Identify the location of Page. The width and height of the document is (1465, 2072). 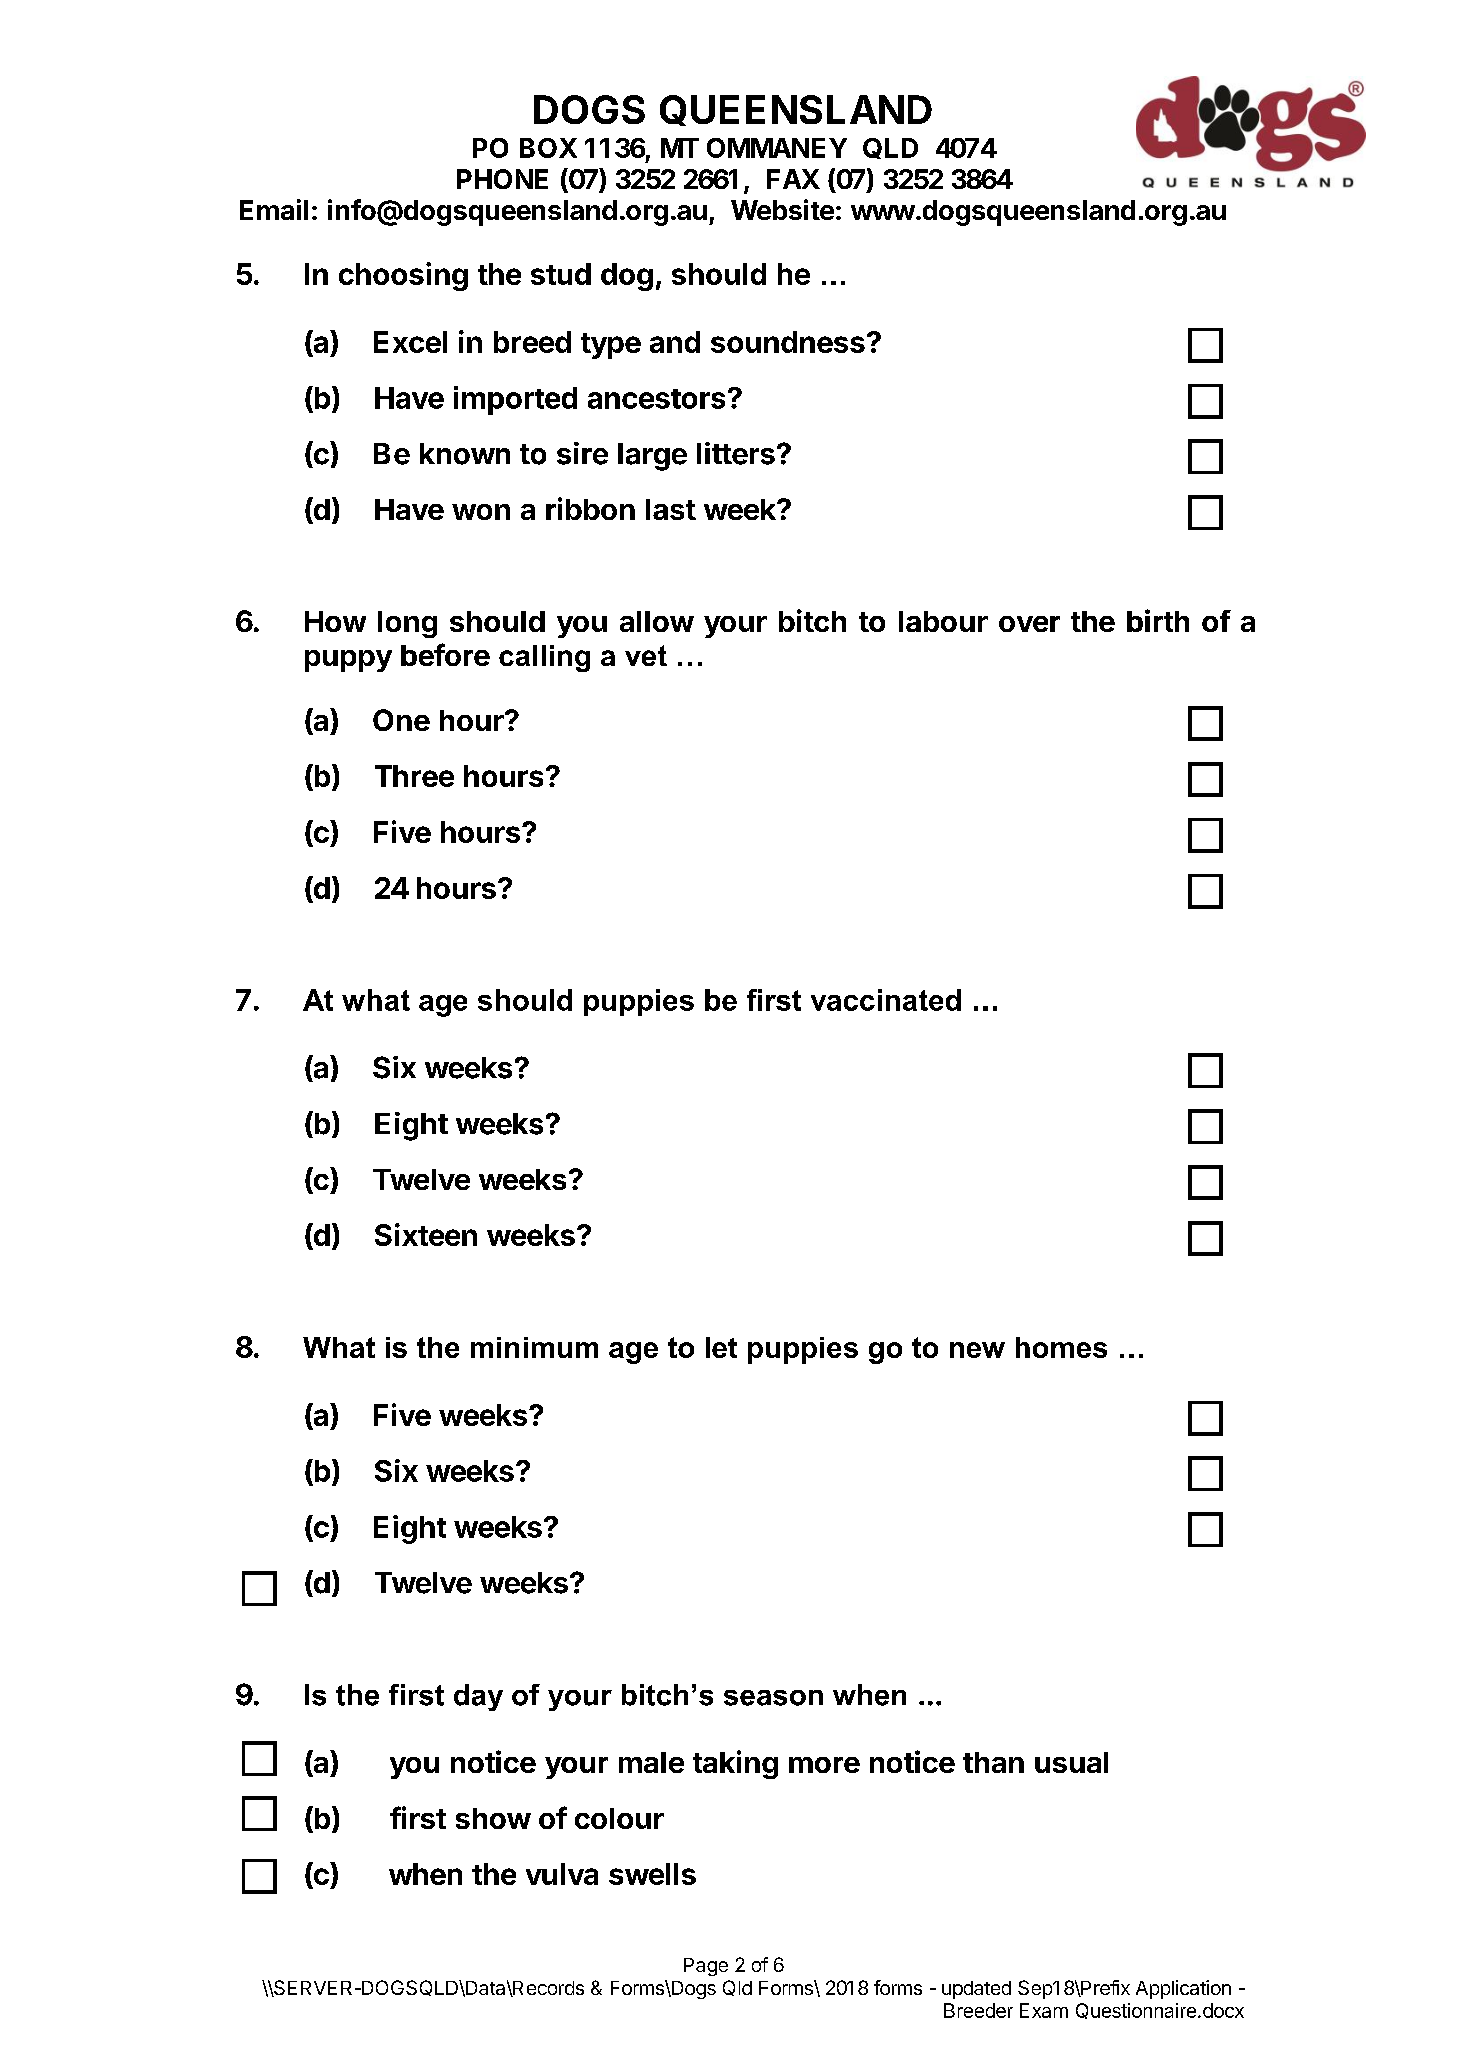
(706, 1967).
